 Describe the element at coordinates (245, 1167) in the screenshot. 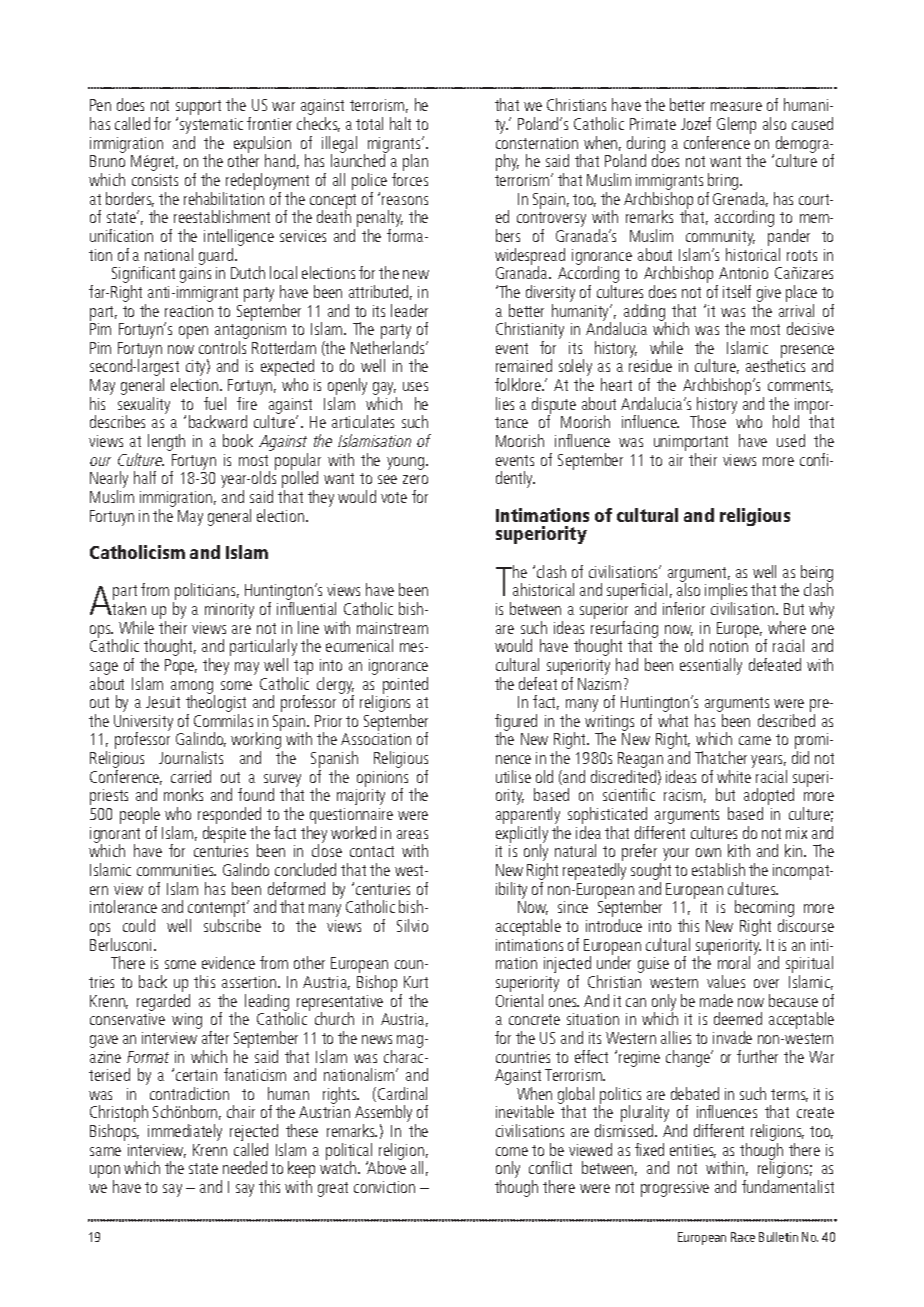

I see `needed` at that location.
